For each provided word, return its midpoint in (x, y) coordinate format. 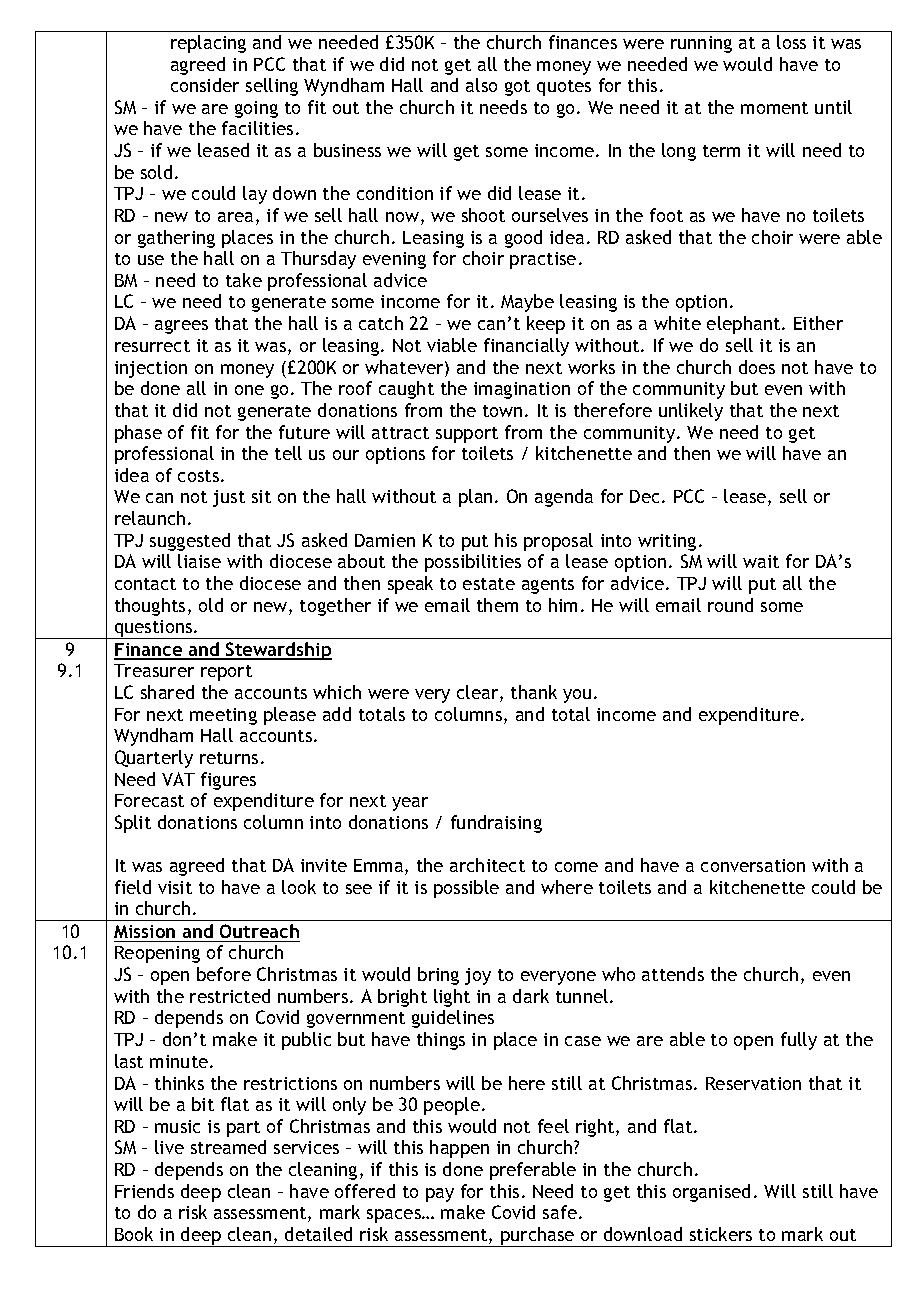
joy (478, 976)
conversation (753, 865)
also (481, 85)
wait (761, 561)
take (244, 280)
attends (673, 974)
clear (479, 693)
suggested (190, 542)
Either (818, 323)
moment (774, 108)
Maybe (527, 303)
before (224, 974)
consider (205, 85)
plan (475, 498)
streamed (228, 1147)
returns (229, 758)
